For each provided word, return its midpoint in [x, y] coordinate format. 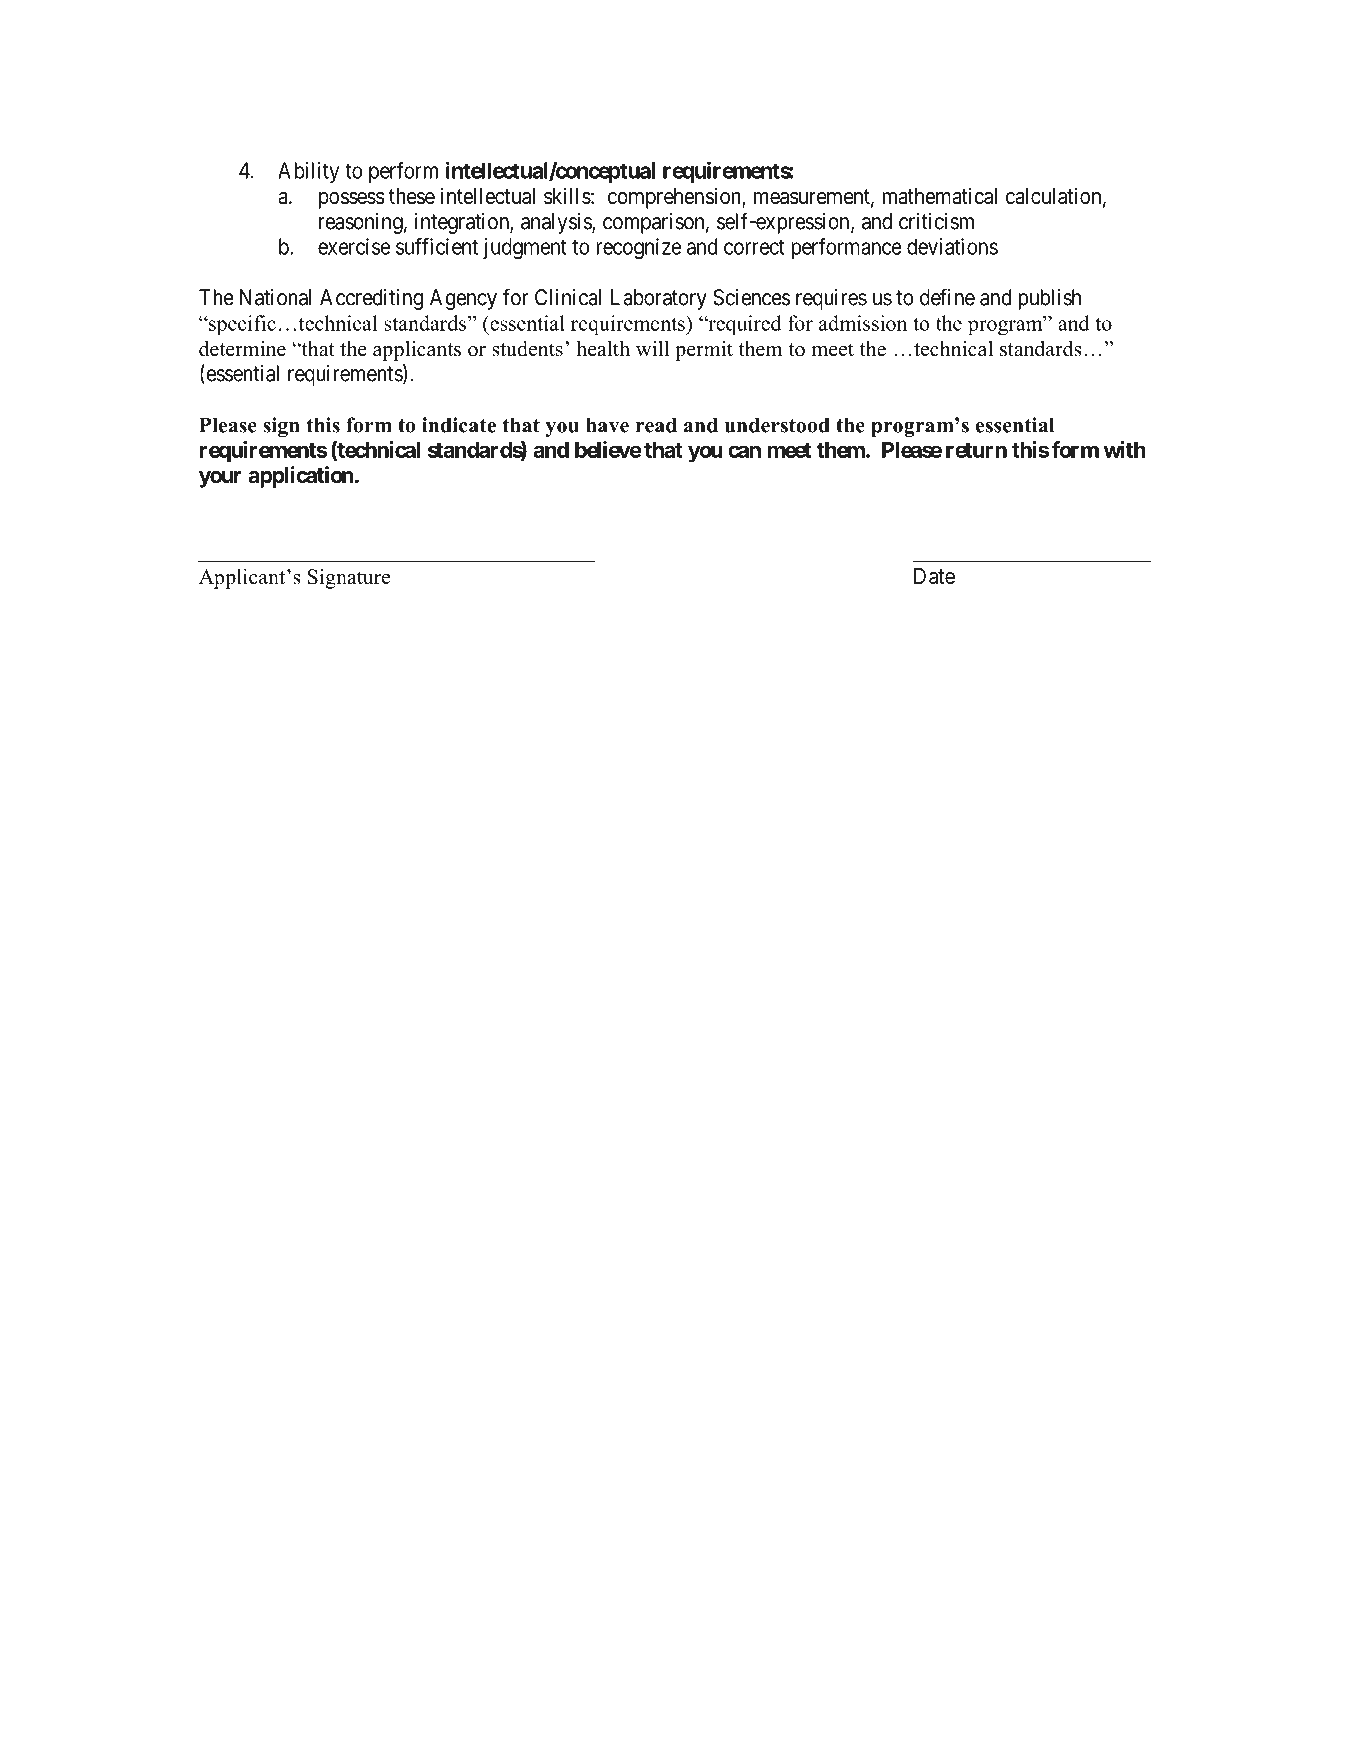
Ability [308, 172]
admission [863, 323]
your [220, 479]
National [275, 297]
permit [704, 351]
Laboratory [659, 299]
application [301, 477]
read [656, 425]
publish [1049, 299]
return [976, 450]
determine [242, 349]
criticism [936, 221]
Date [934, 576]
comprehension [675, 198]
